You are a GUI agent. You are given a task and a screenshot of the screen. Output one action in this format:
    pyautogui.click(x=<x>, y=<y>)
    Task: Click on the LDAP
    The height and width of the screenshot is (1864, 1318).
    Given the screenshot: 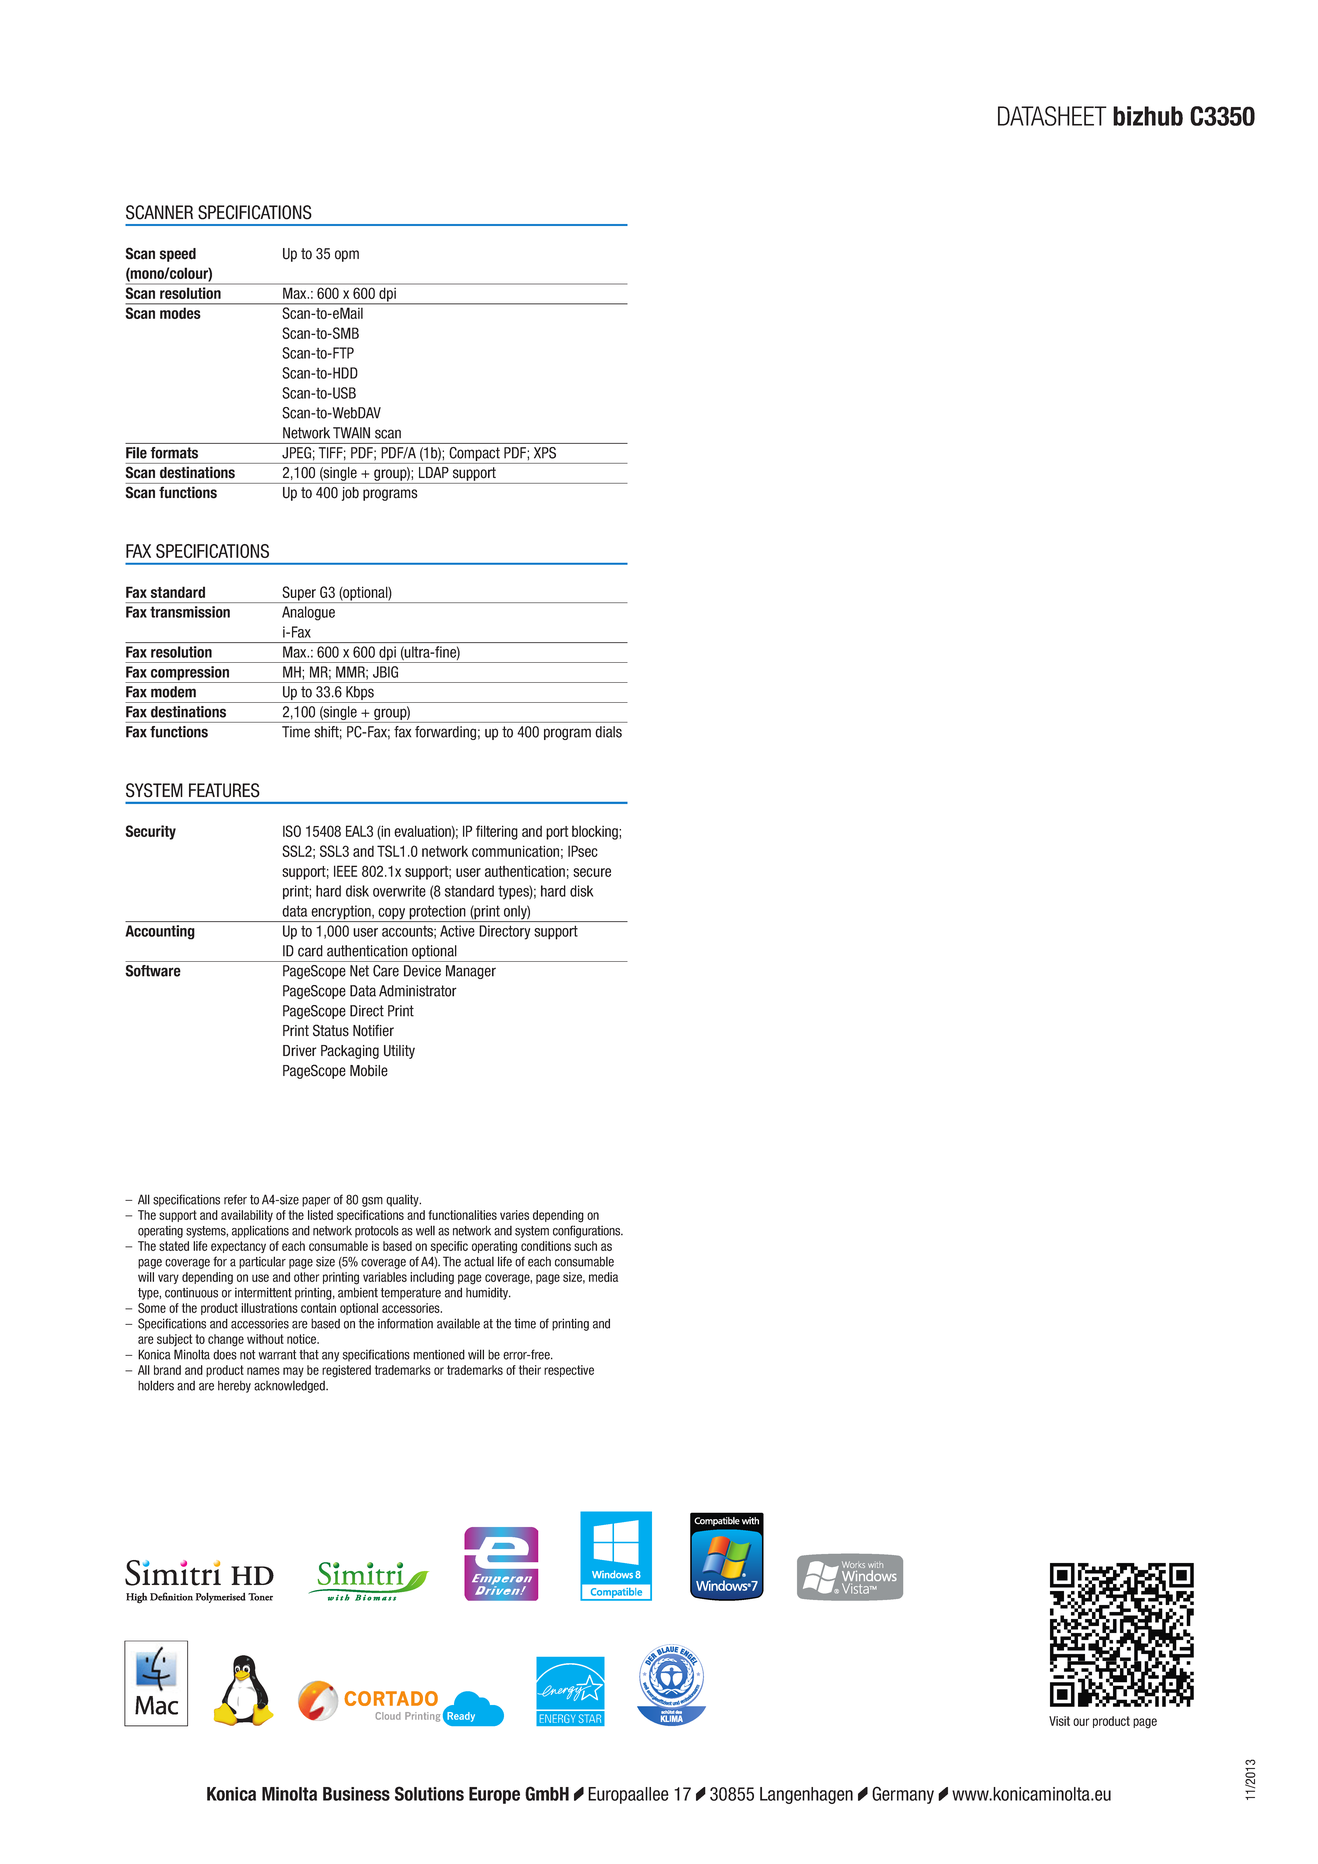 What is the action you would take?
    pyautogui.click(x=434, y=472)
